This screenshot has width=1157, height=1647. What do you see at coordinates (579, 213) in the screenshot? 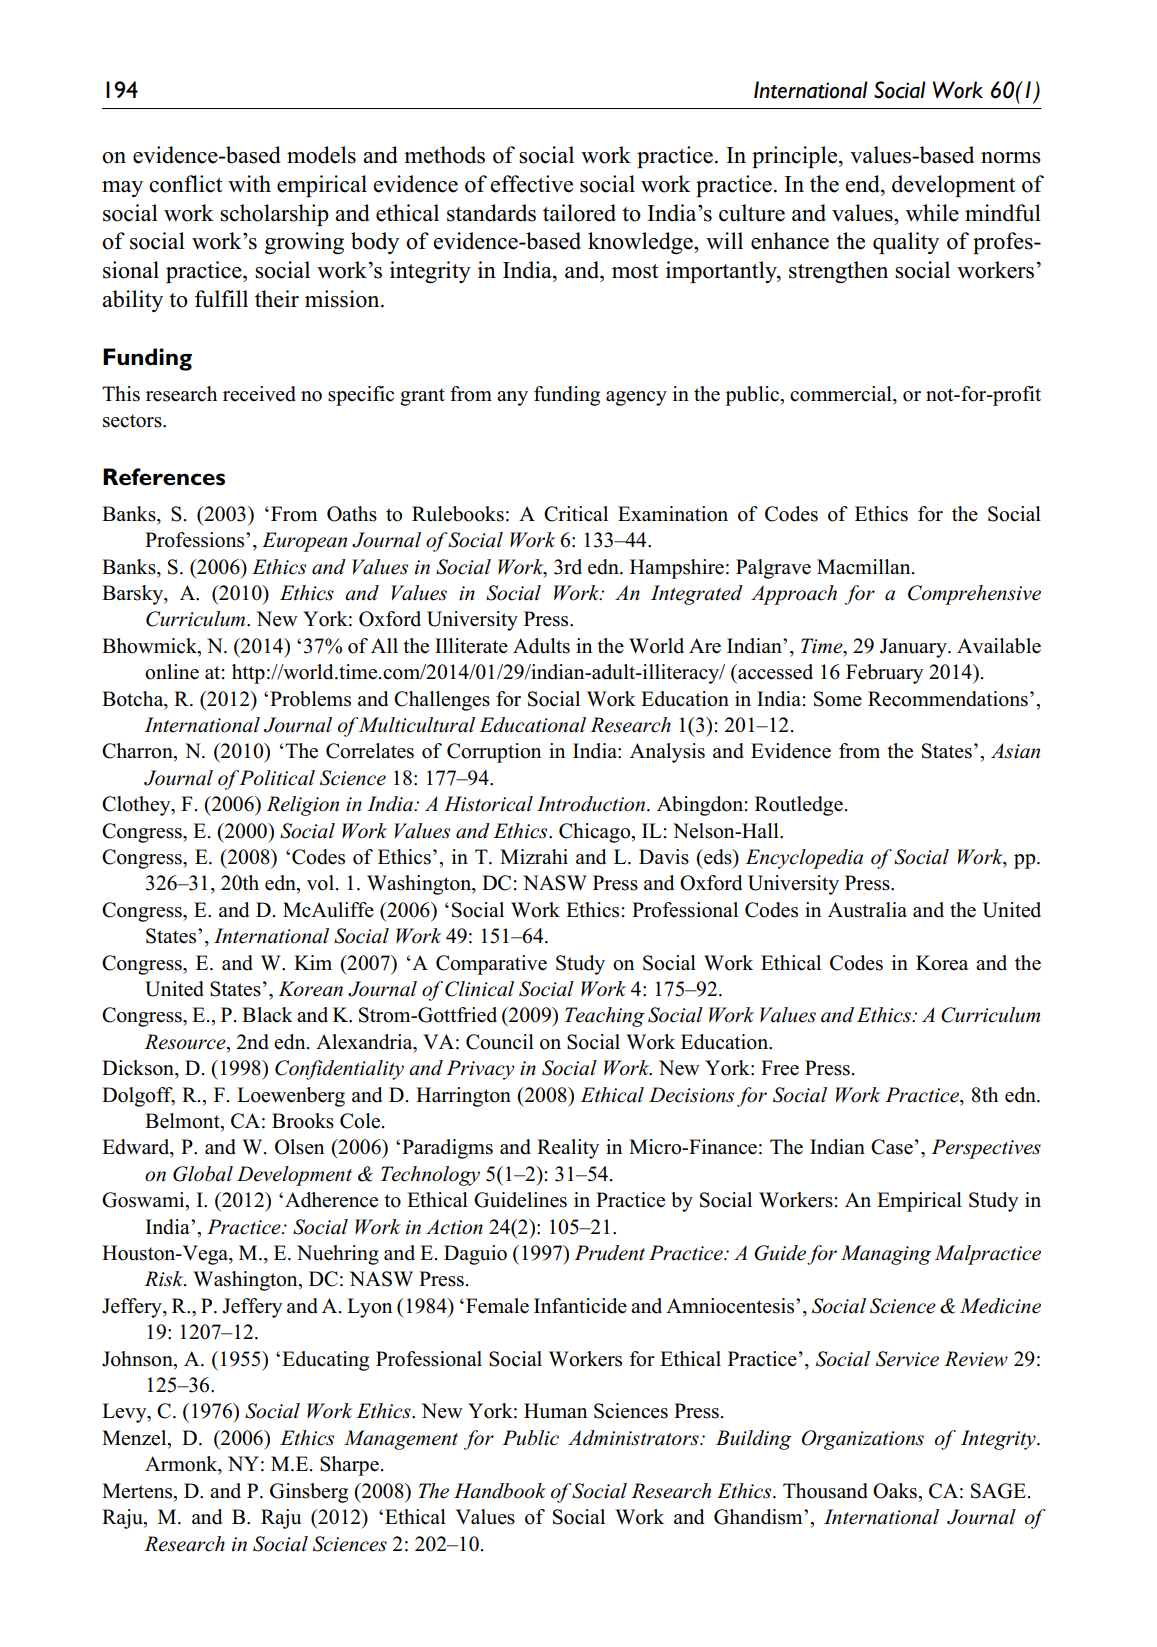
I see `tailored` at bounding box center [579, 213].
